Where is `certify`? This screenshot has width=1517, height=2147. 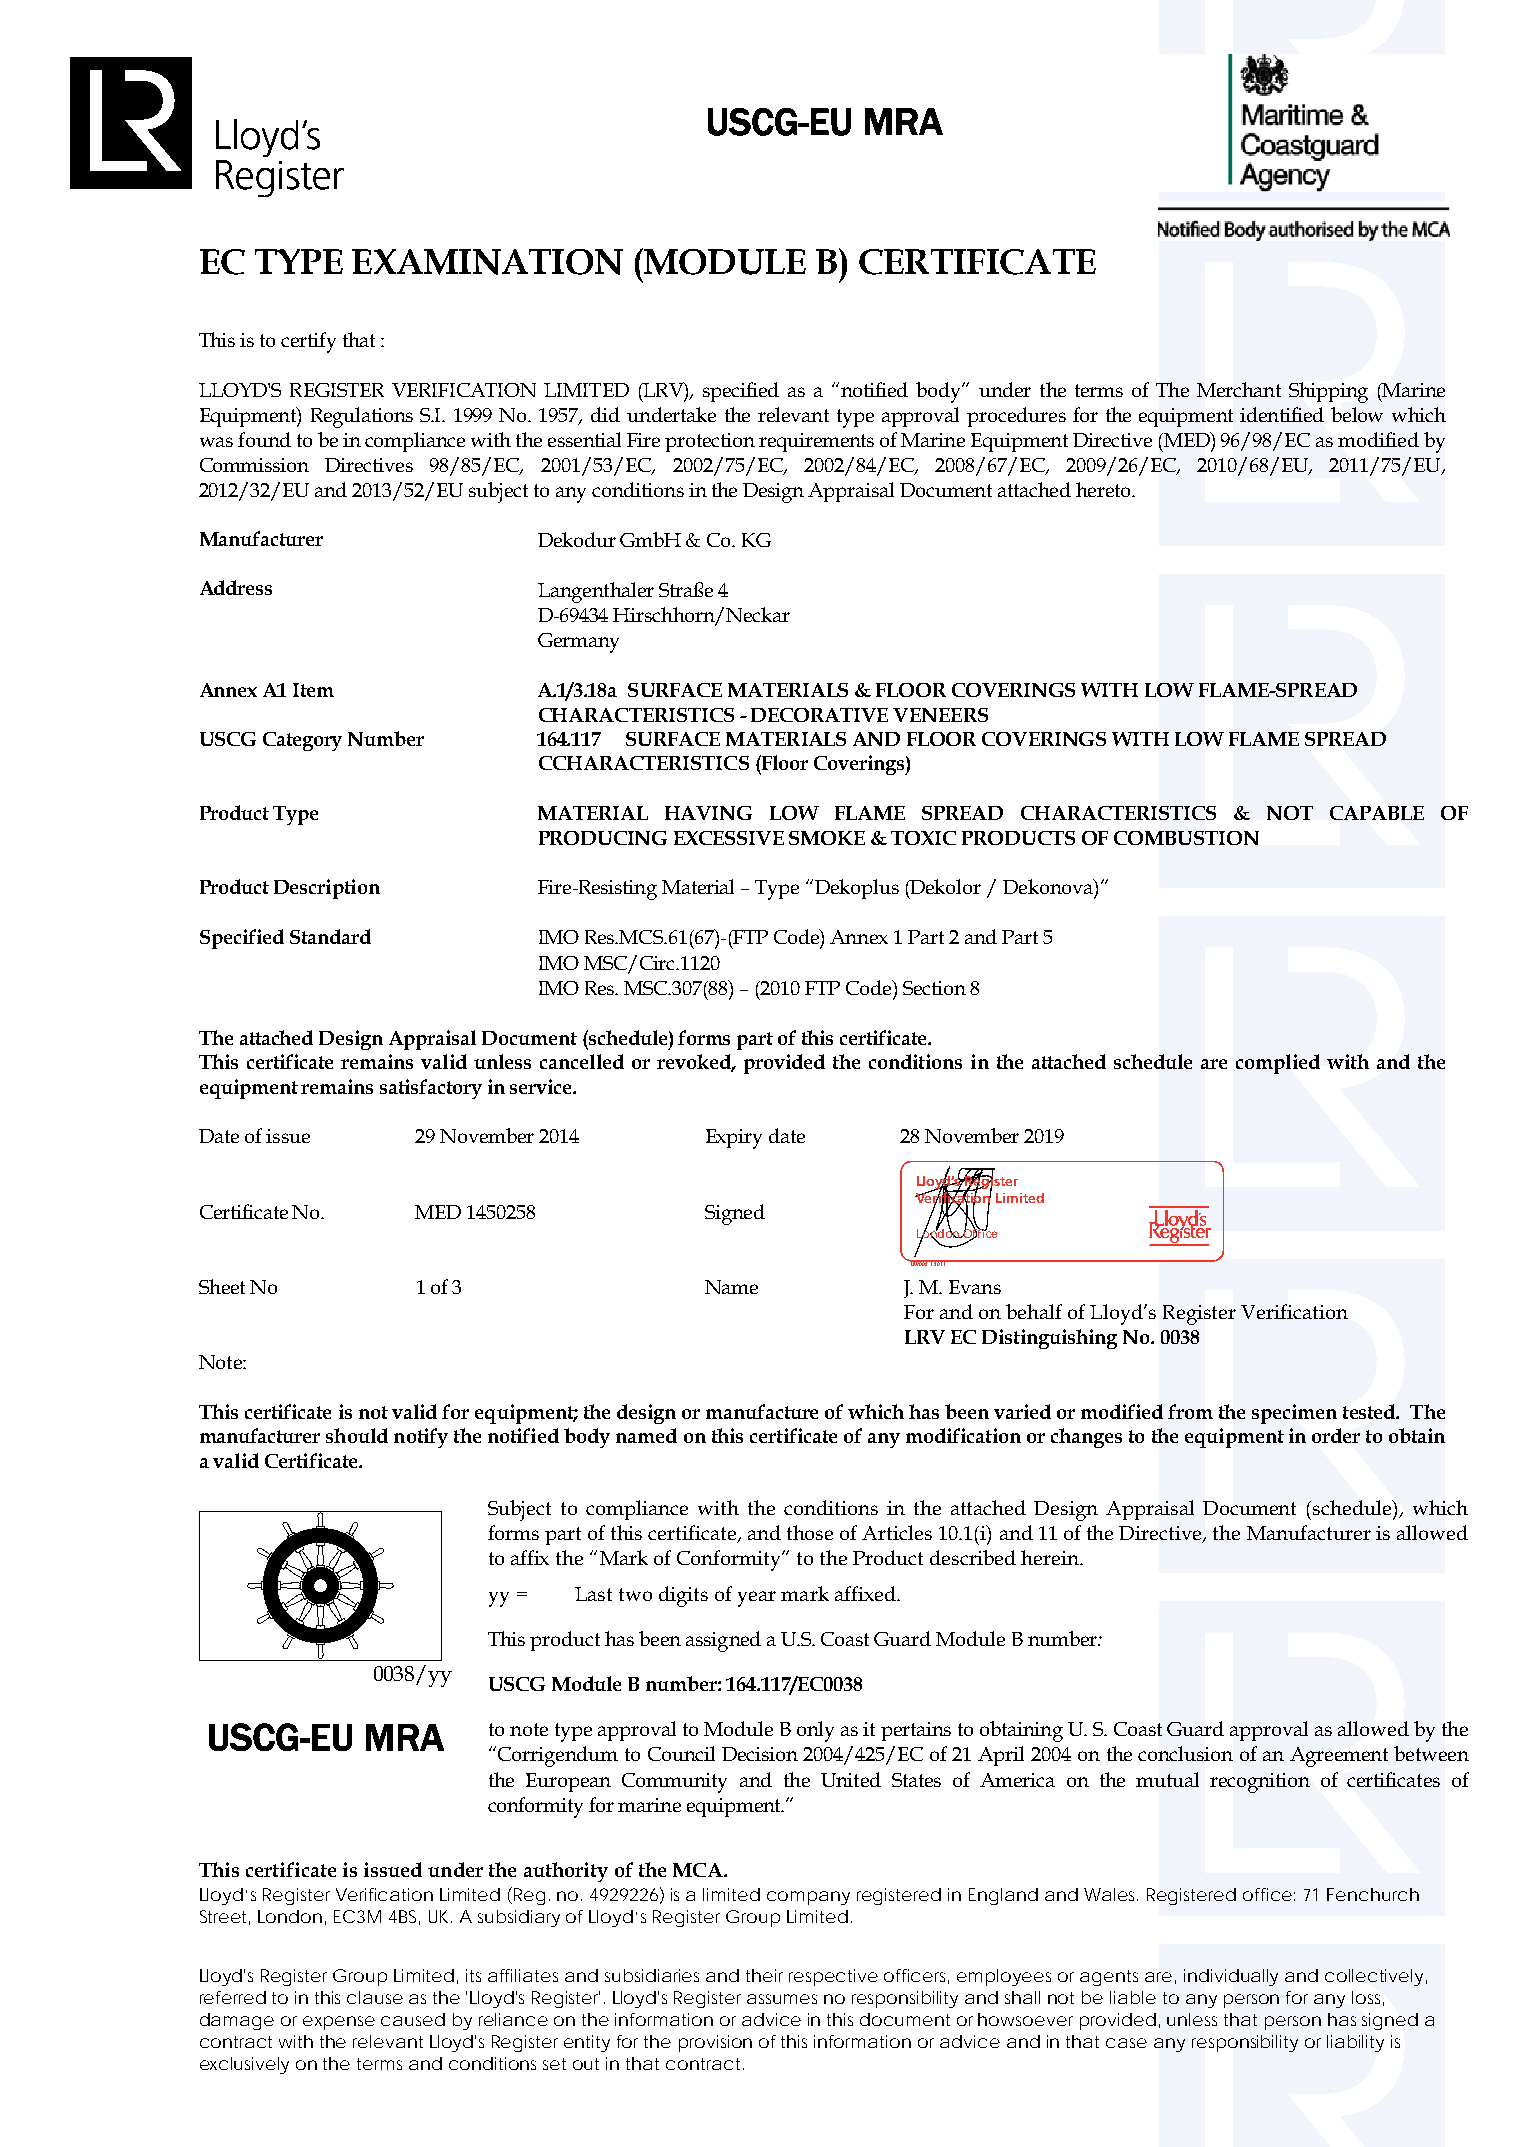
certify is located at coordinates (308, 342).
